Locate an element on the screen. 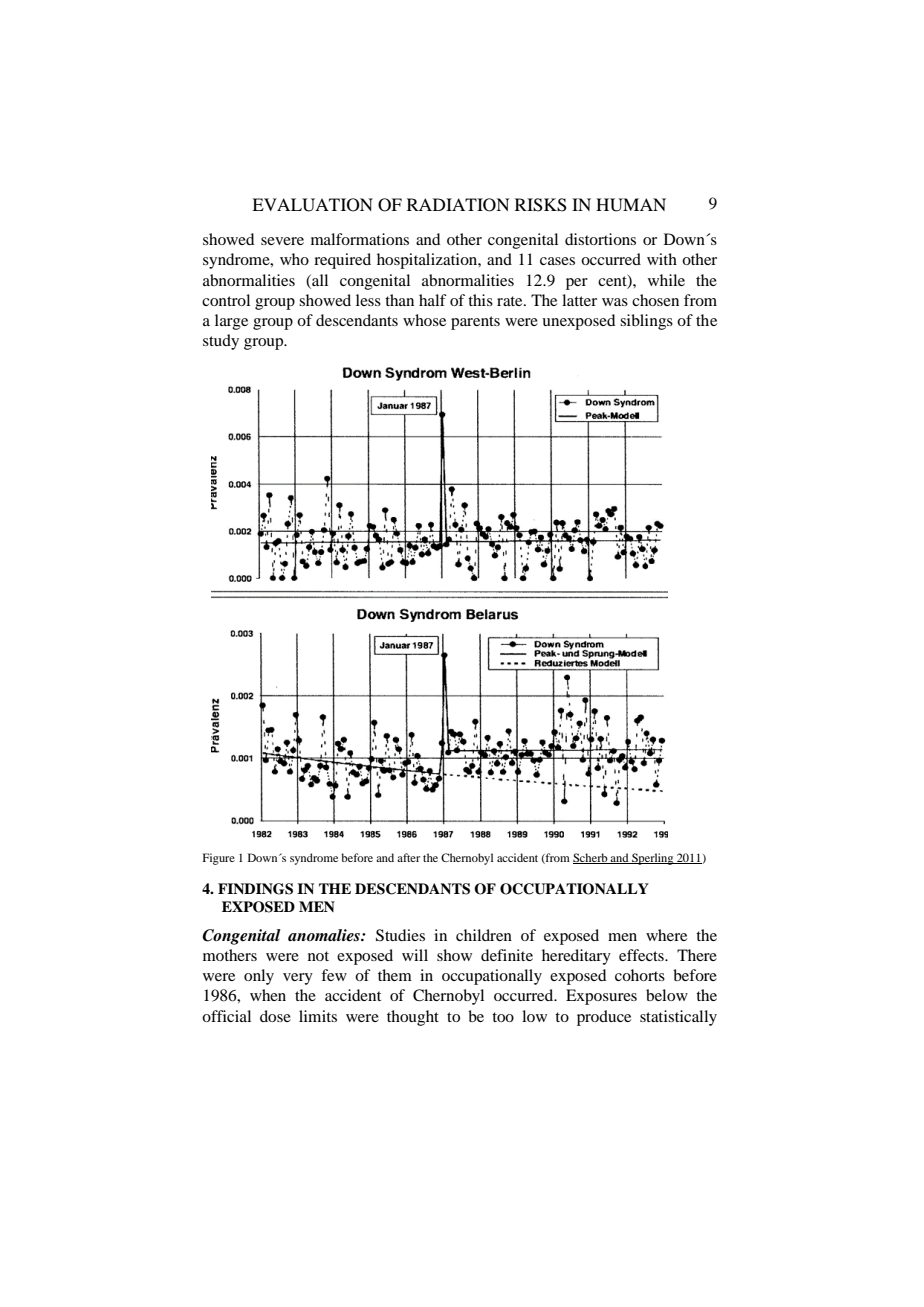 This screenshot has height=1307, width=924. too is located at coordinates (503, 1017).
